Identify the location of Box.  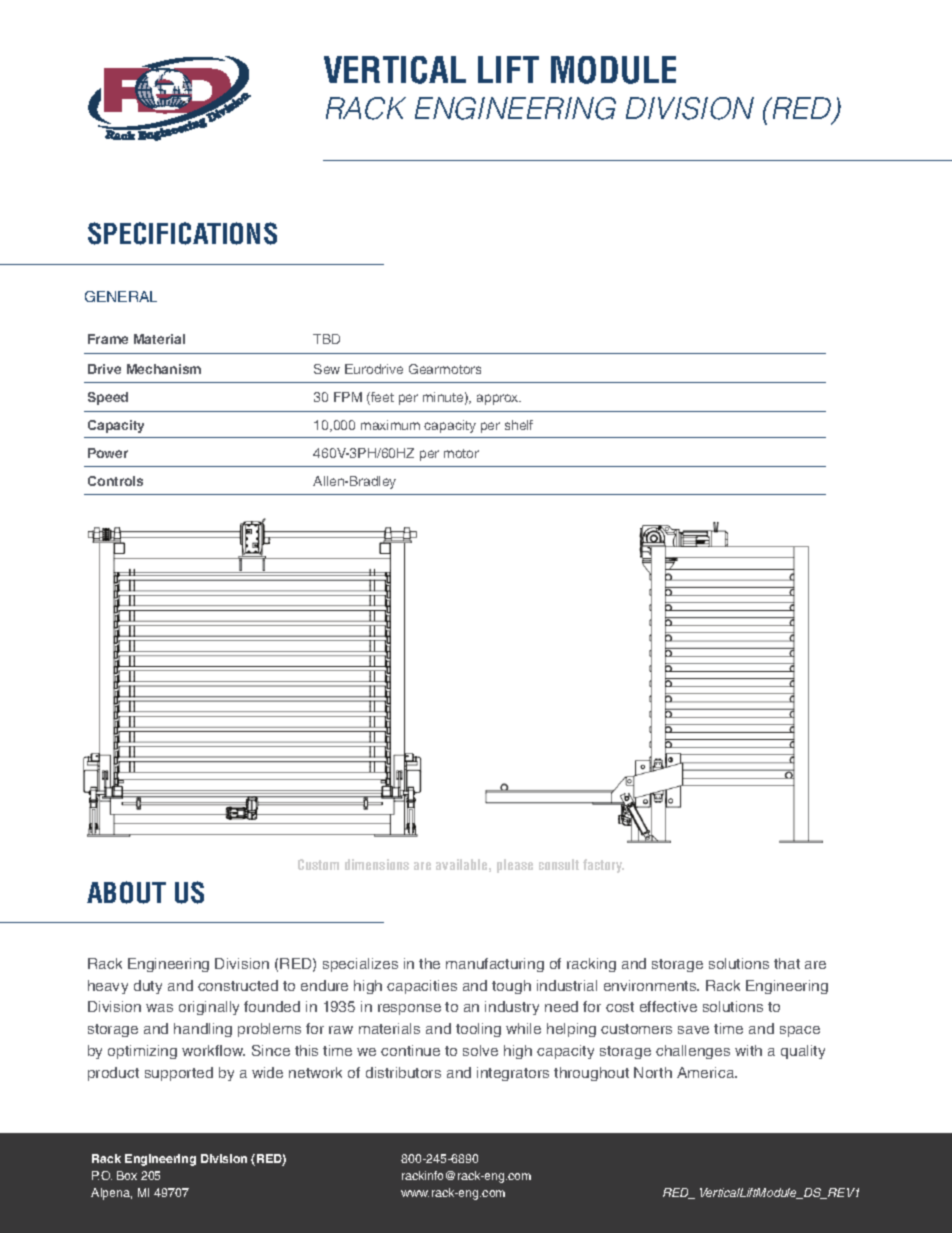
(127, 1175).
